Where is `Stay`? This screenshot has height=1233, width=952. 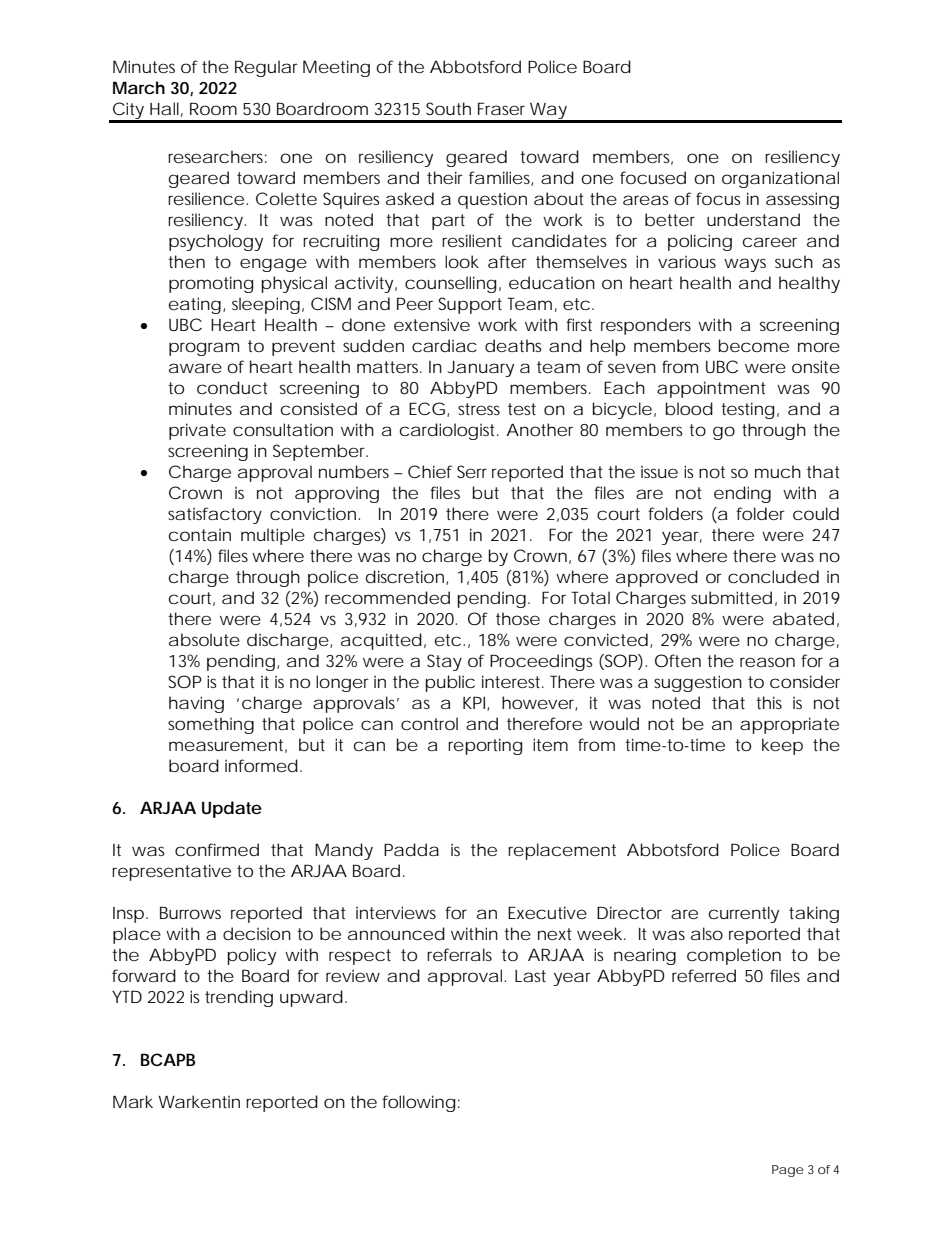
Stay is located at coordinates (444, 662).
